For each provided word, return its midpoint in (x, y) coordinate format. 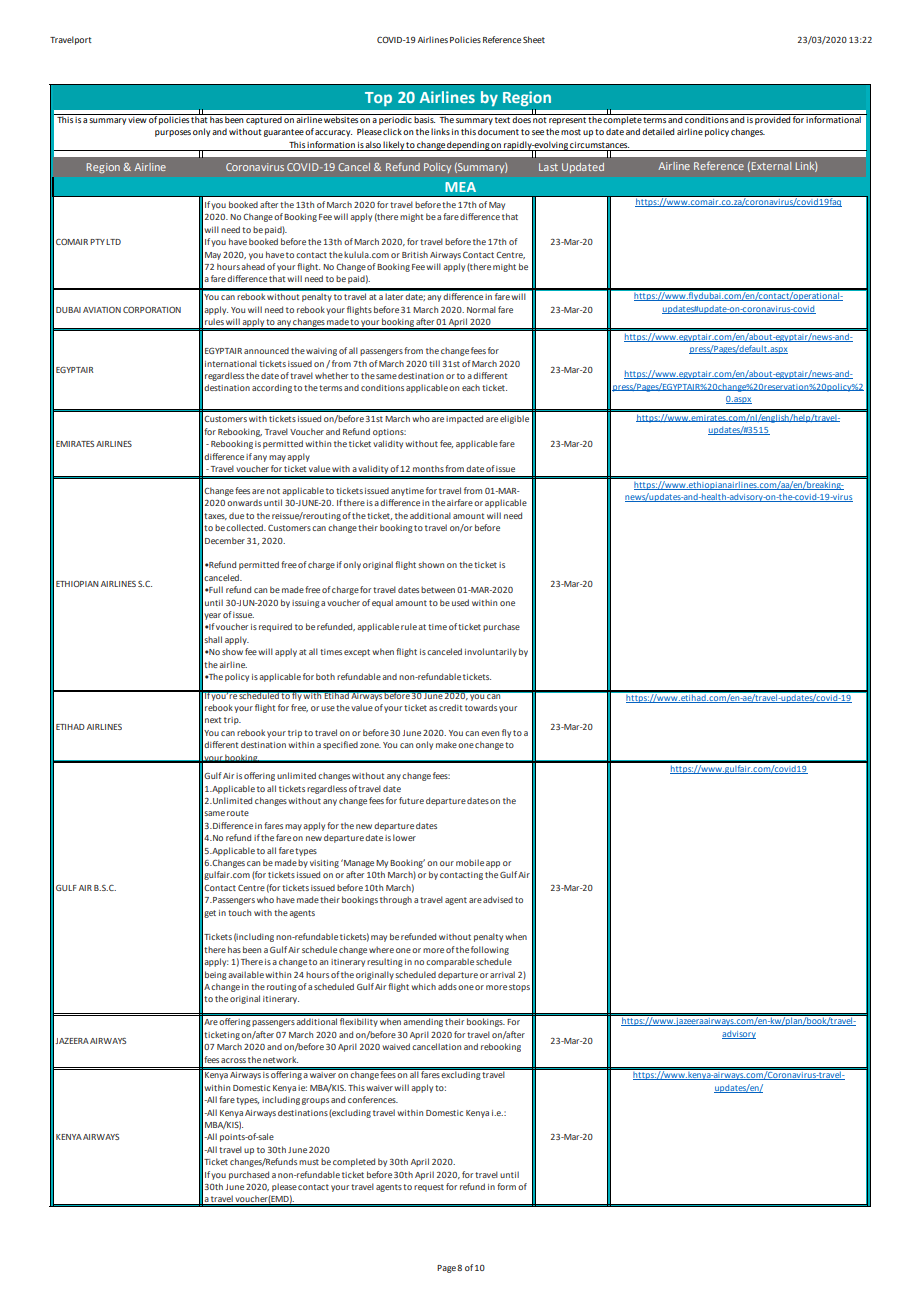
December (225, 540)
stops (519, 988)
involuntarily (491, 652)
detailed (658, 131)
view (137, 118)
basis (424, 118)
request (429, 1188)
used (460, 602)
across (233, 1060)
